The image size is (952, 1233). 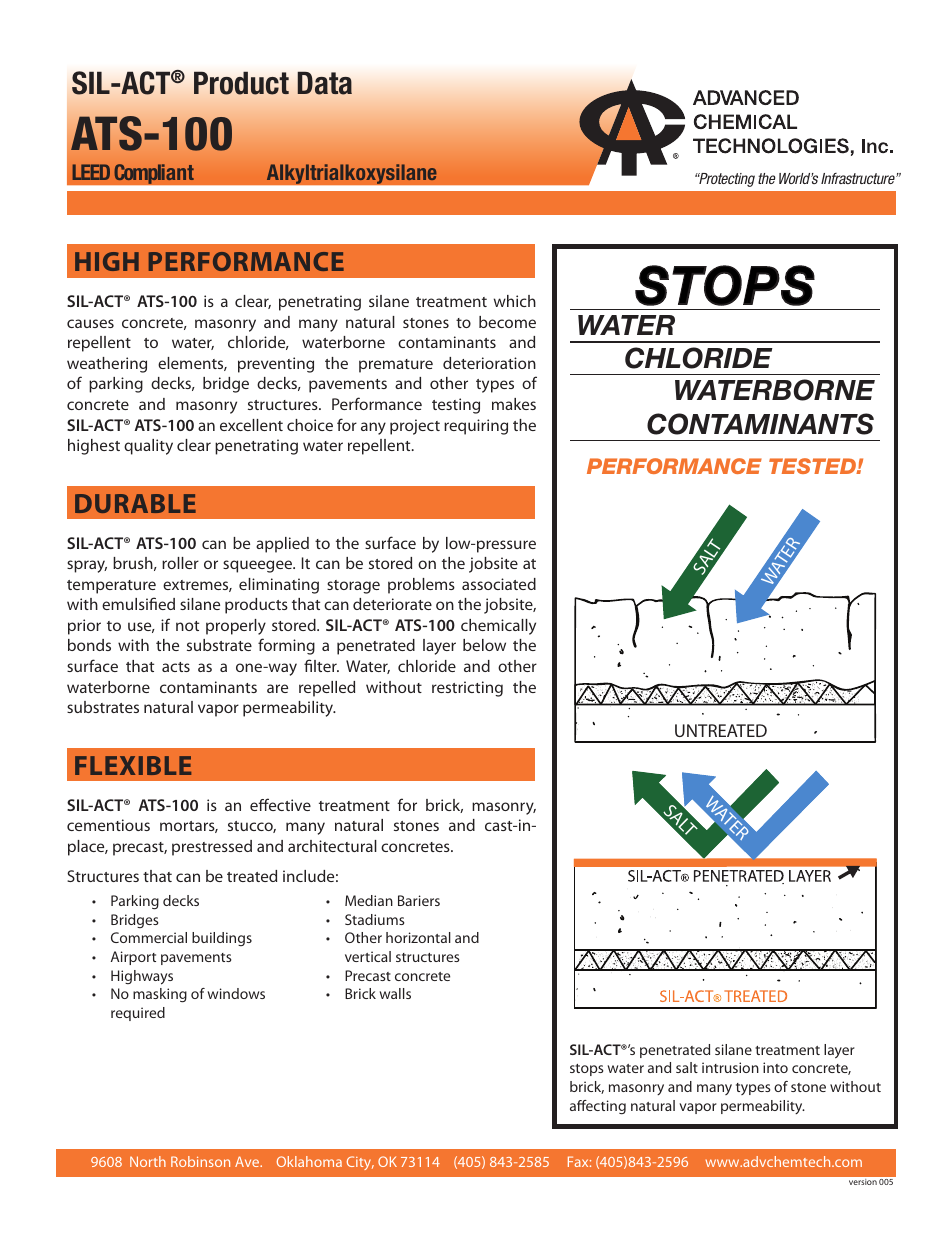 What do you see at coordinates (726, 180) in the image?
I see `Protecting` at bounding box center [726, 180].
